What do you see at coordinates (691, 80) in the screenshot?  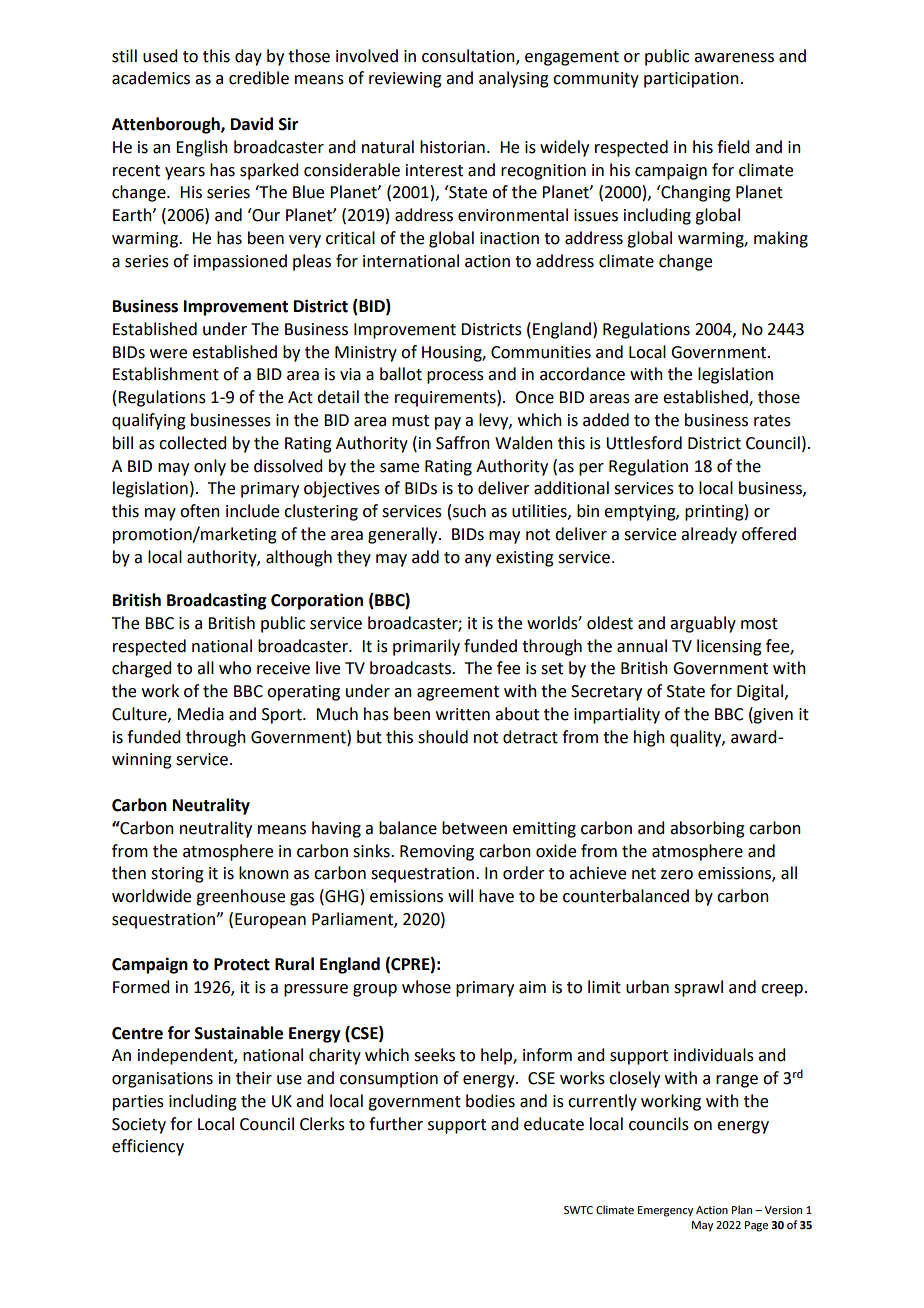 I see `participation` at bounding box center [691, 80].
